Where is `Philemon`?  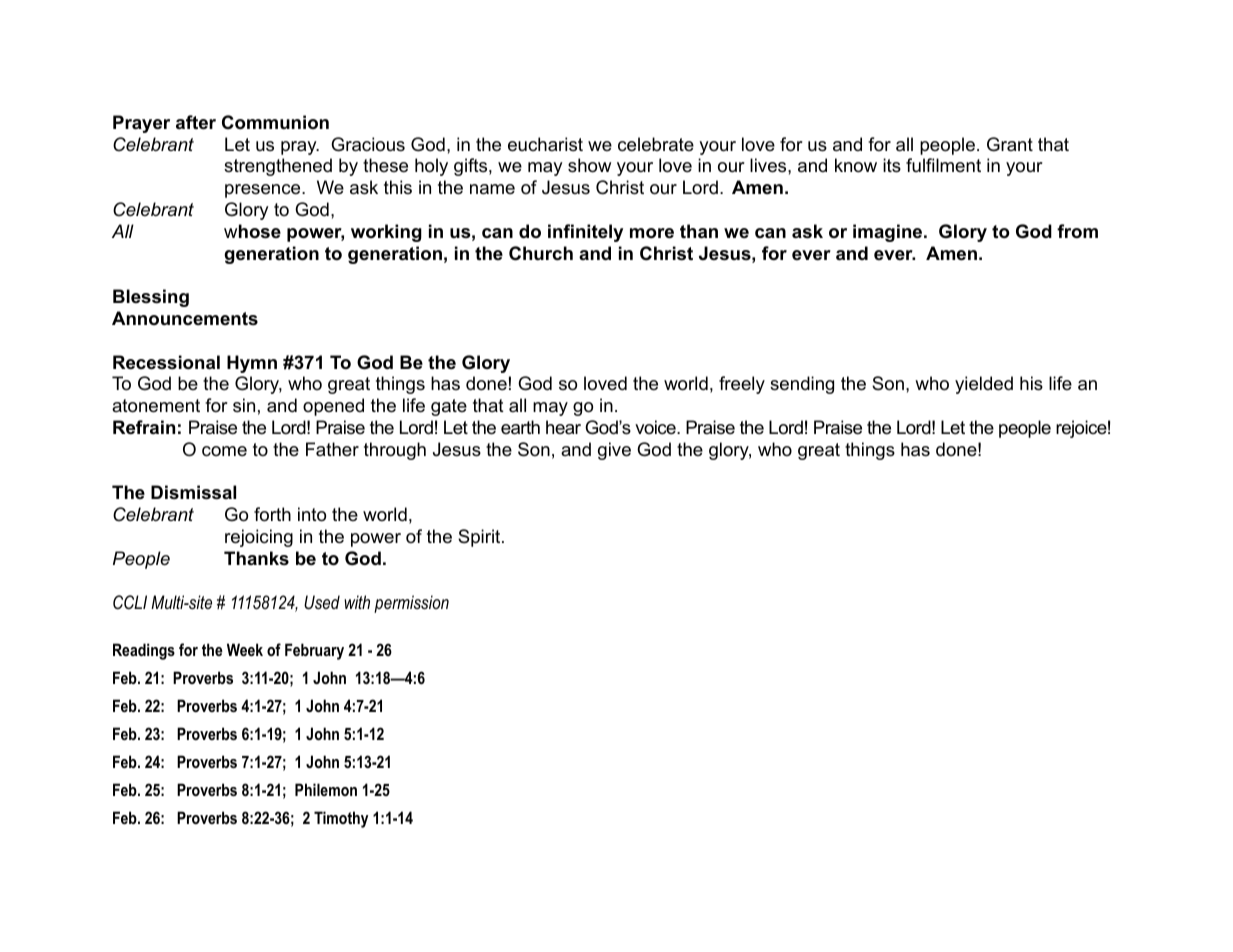 Philemon is located at coordinates (326, 789).
